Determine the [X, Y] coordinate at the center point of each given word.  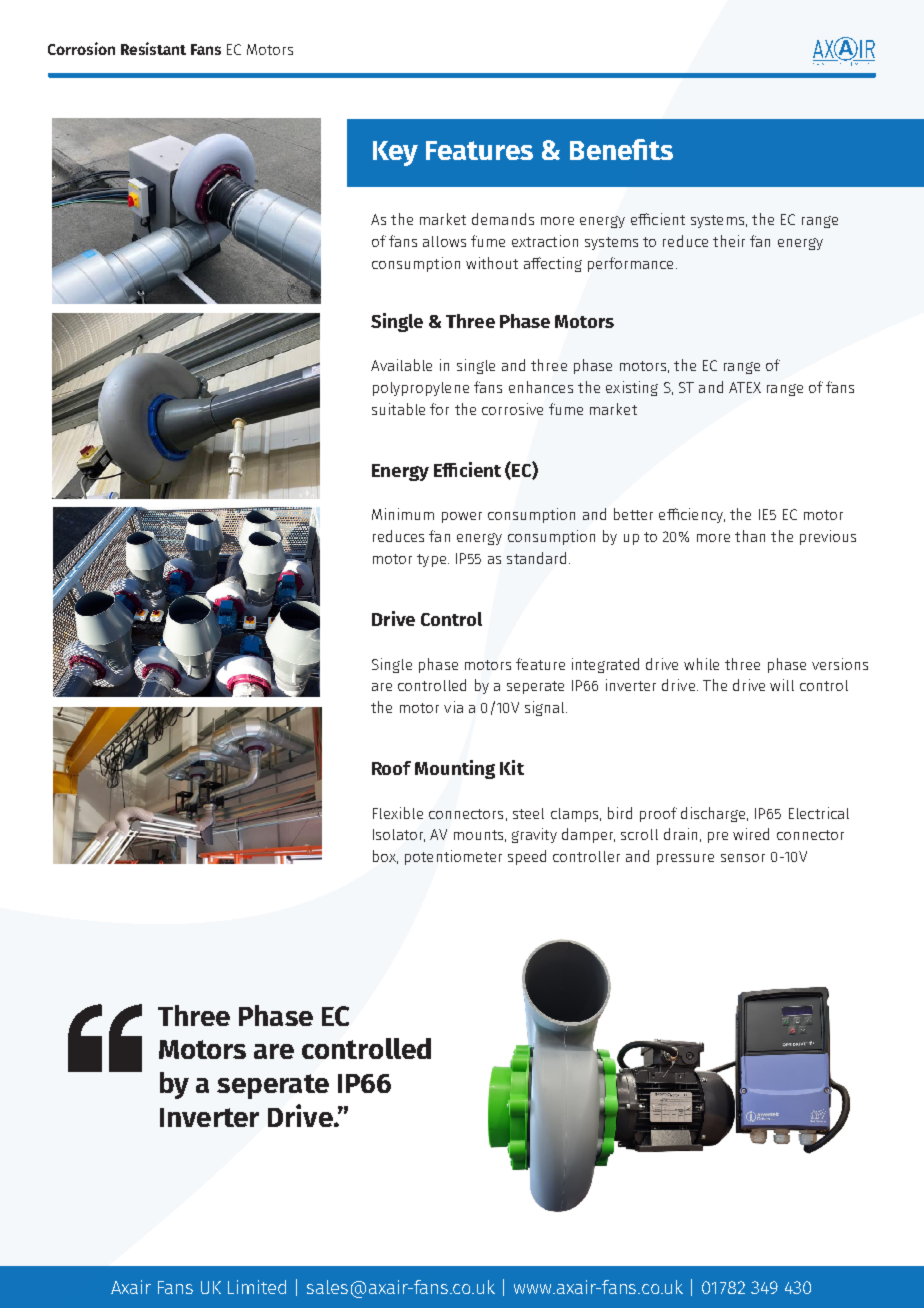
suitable [398, 409]
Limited [257, 1287]
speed [527, 857]
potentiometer [453, 857]
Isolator [399, 835]
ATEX [745, 387]
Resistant [153, 48]
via [453, 707]
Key [395, 153]
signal [546, 708]
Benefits [621, 149]
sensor [743, 858]
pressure [685, 859]
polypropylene [421, 389]
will [782, 685]
